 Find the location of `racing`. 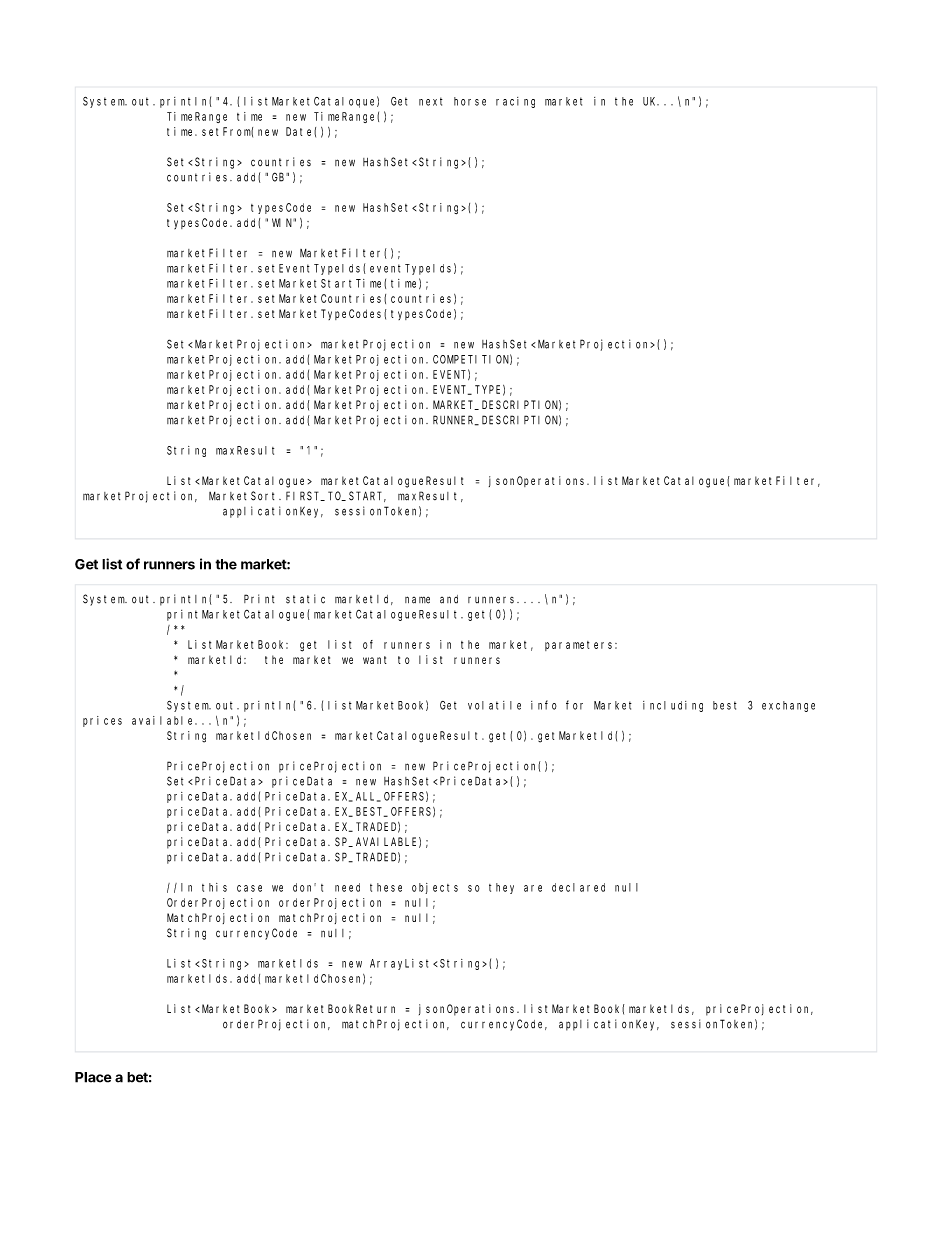

racing is located at coordinates (515, 102).
